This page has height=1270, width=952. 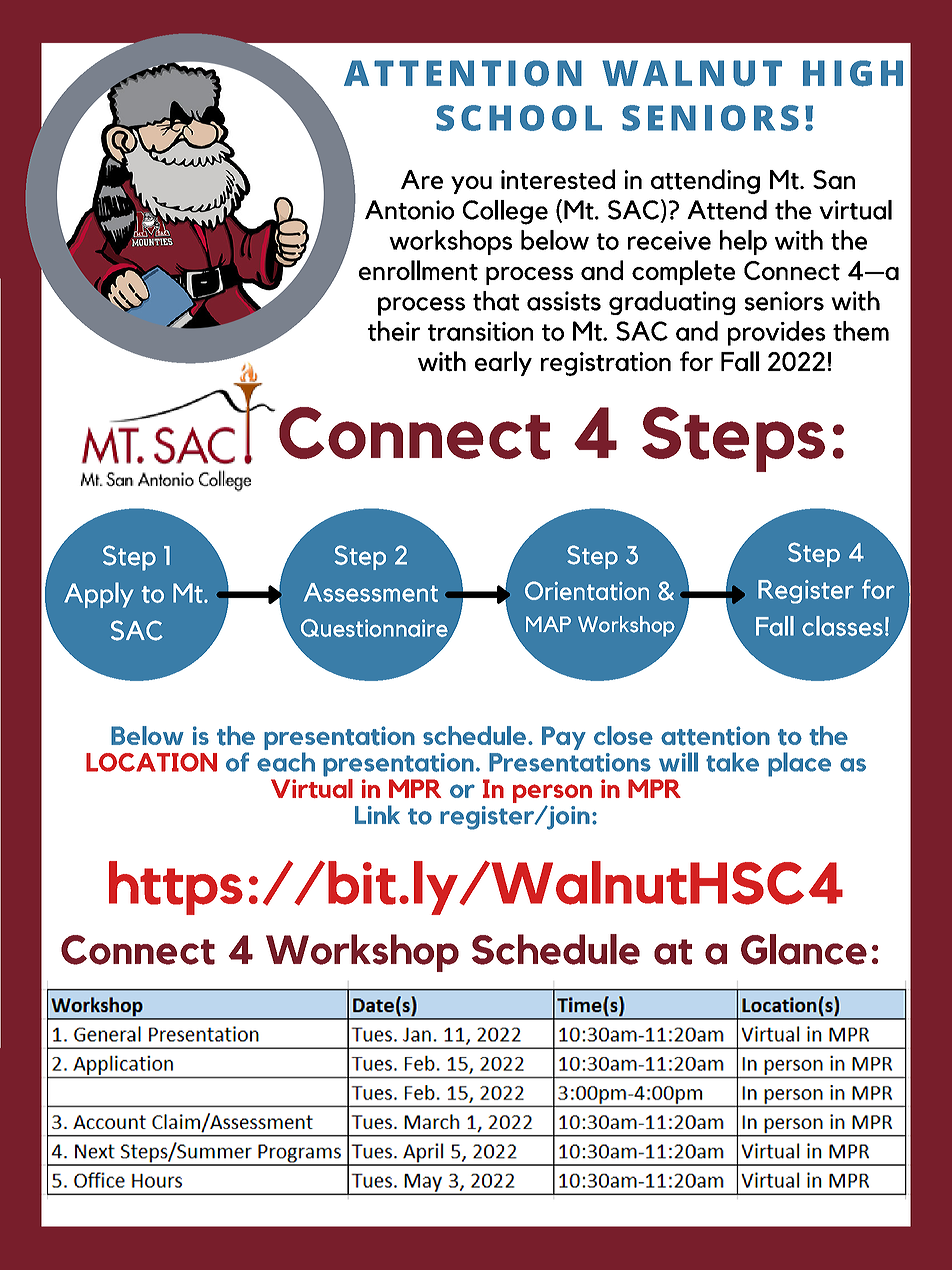 I want to click on SCHOOL, so click(x=519, y=118).
